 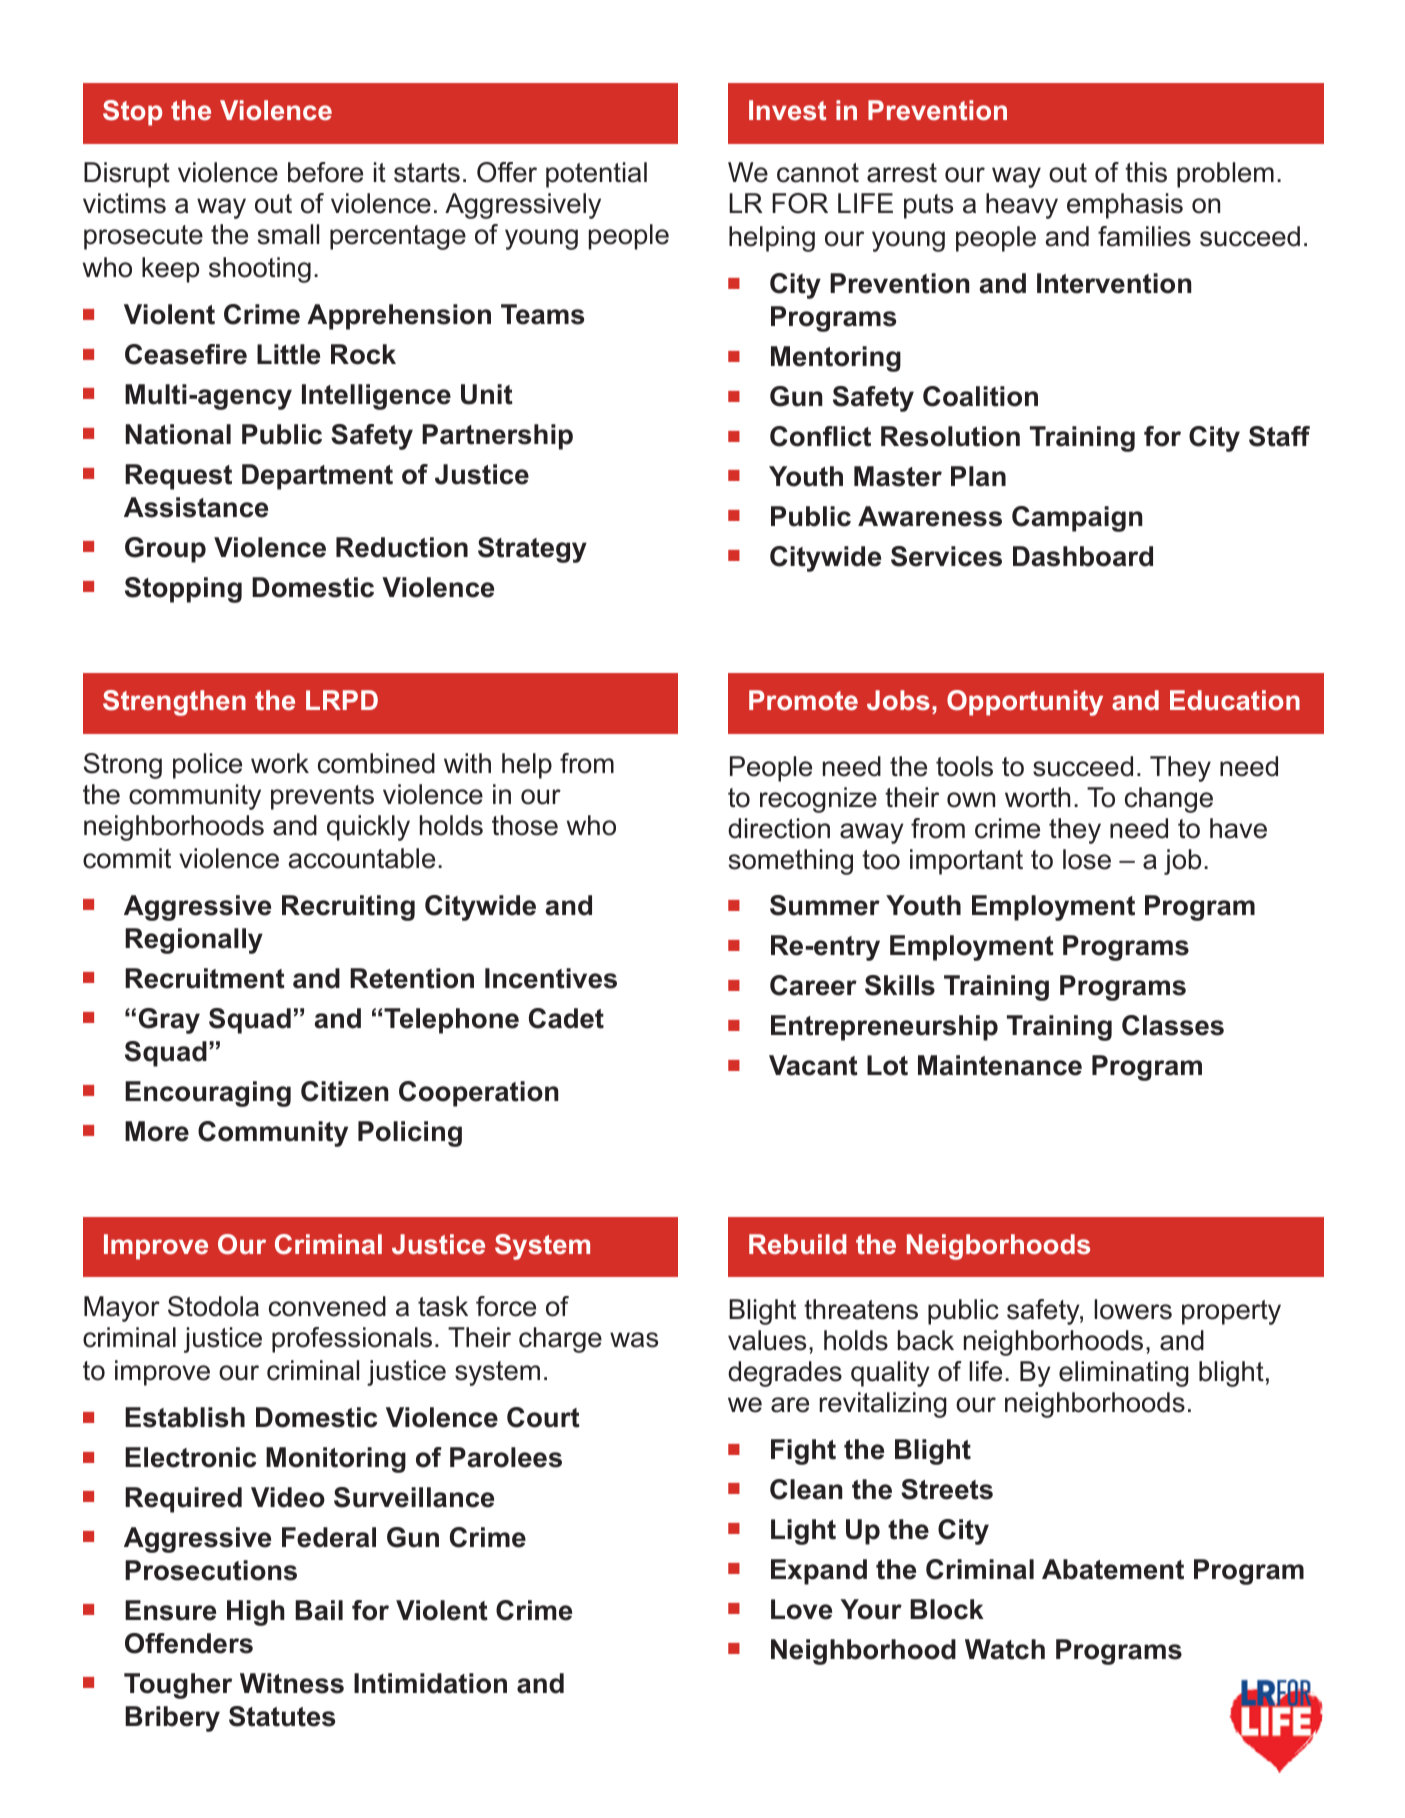 I want to click on potential, so click(x=596, y=175).
